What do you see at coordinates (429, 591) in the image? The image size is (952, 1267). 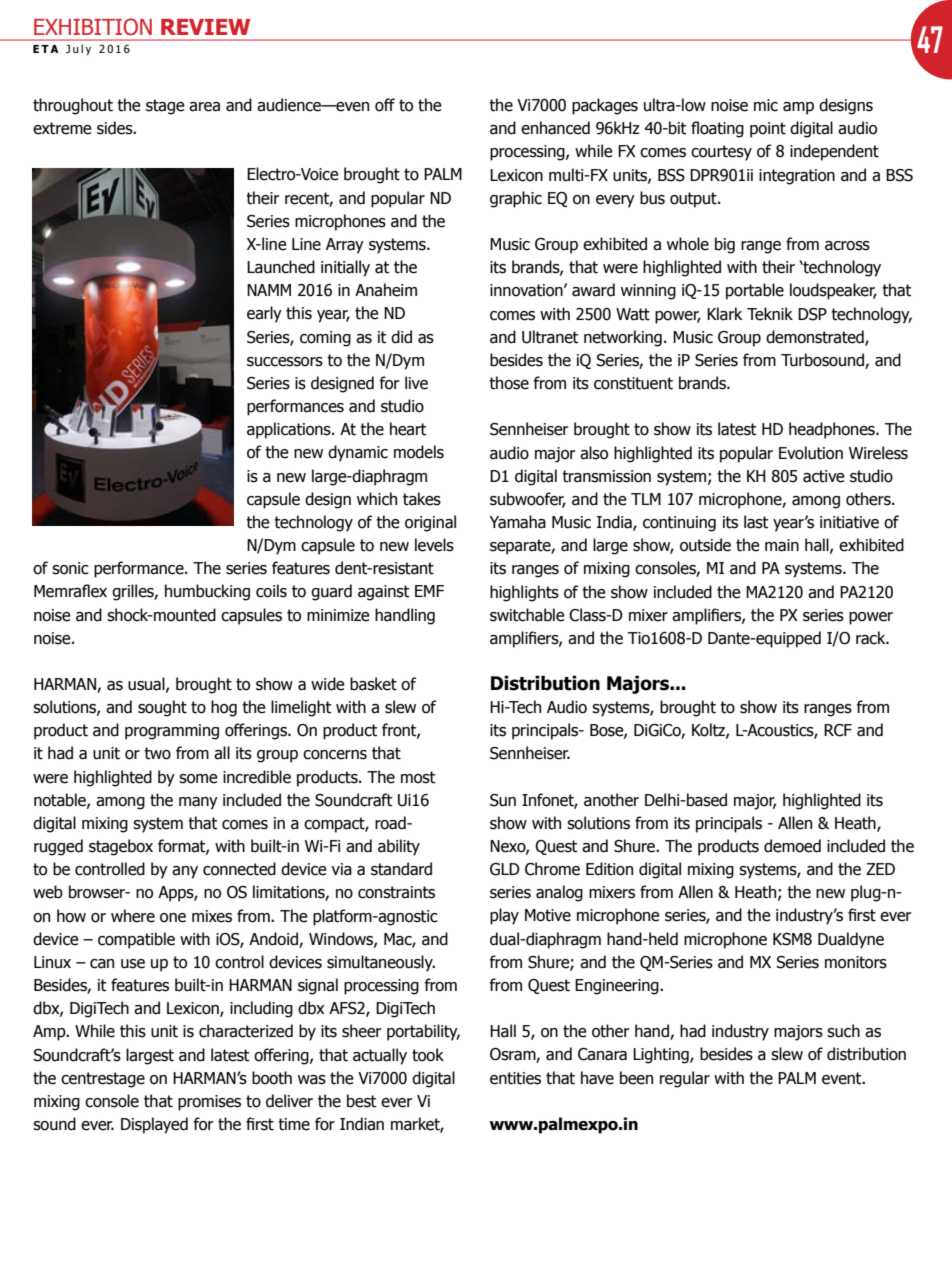 I see `EMF` at bounding box center [429, 591].
